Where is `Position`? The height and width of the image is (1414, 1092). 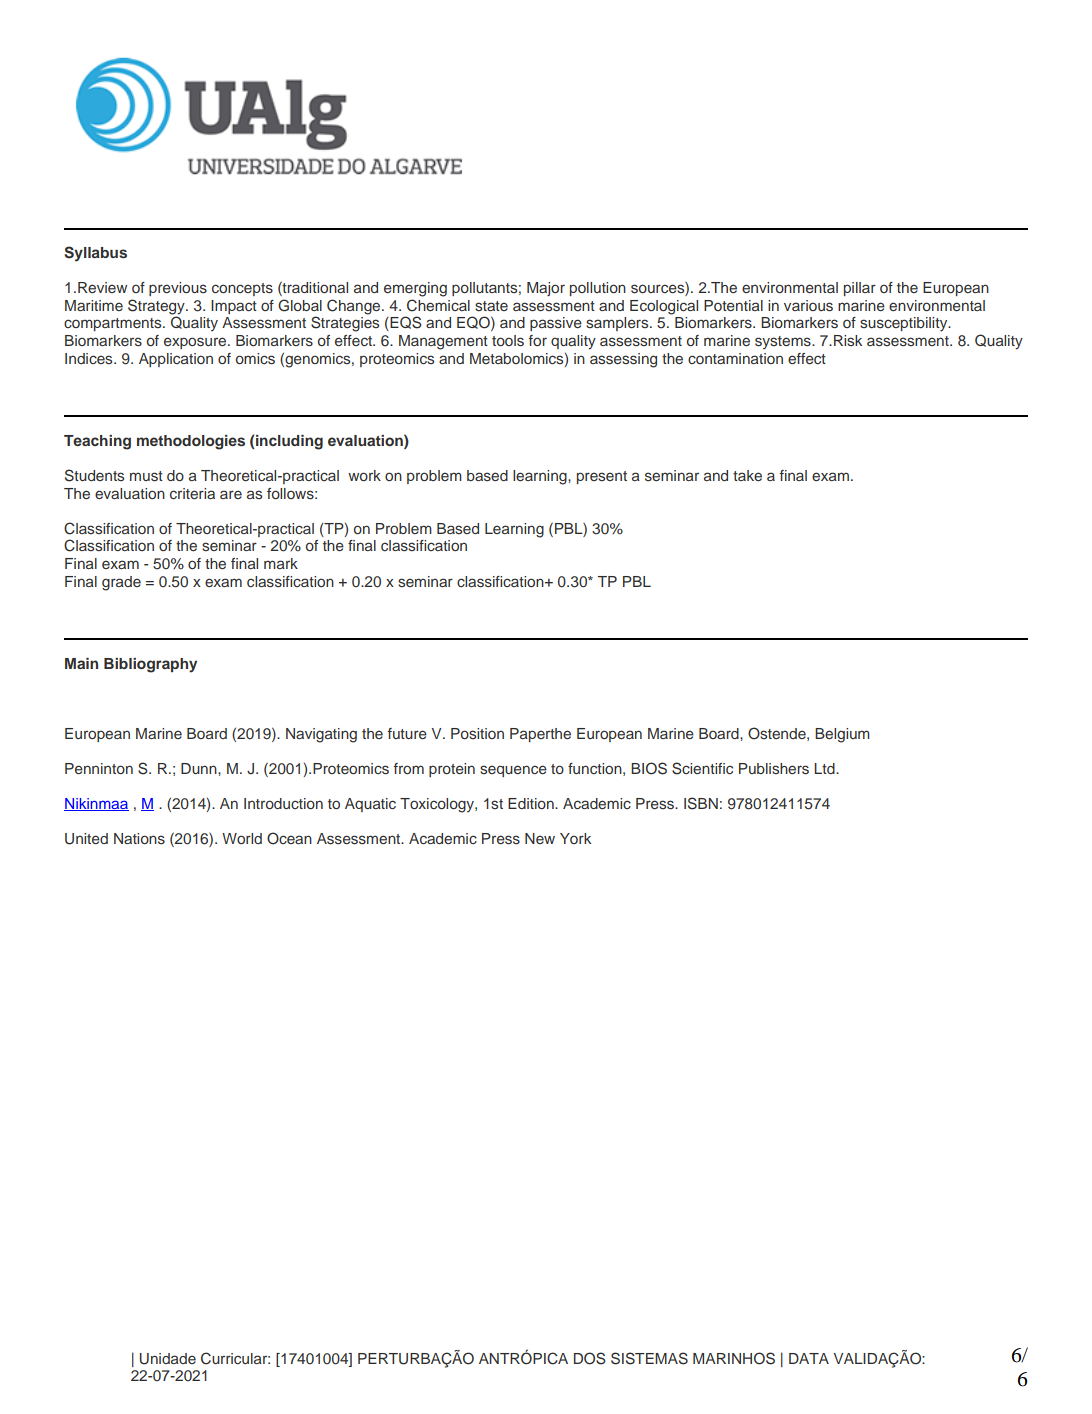 Position is located at coordinates (477, 733).
